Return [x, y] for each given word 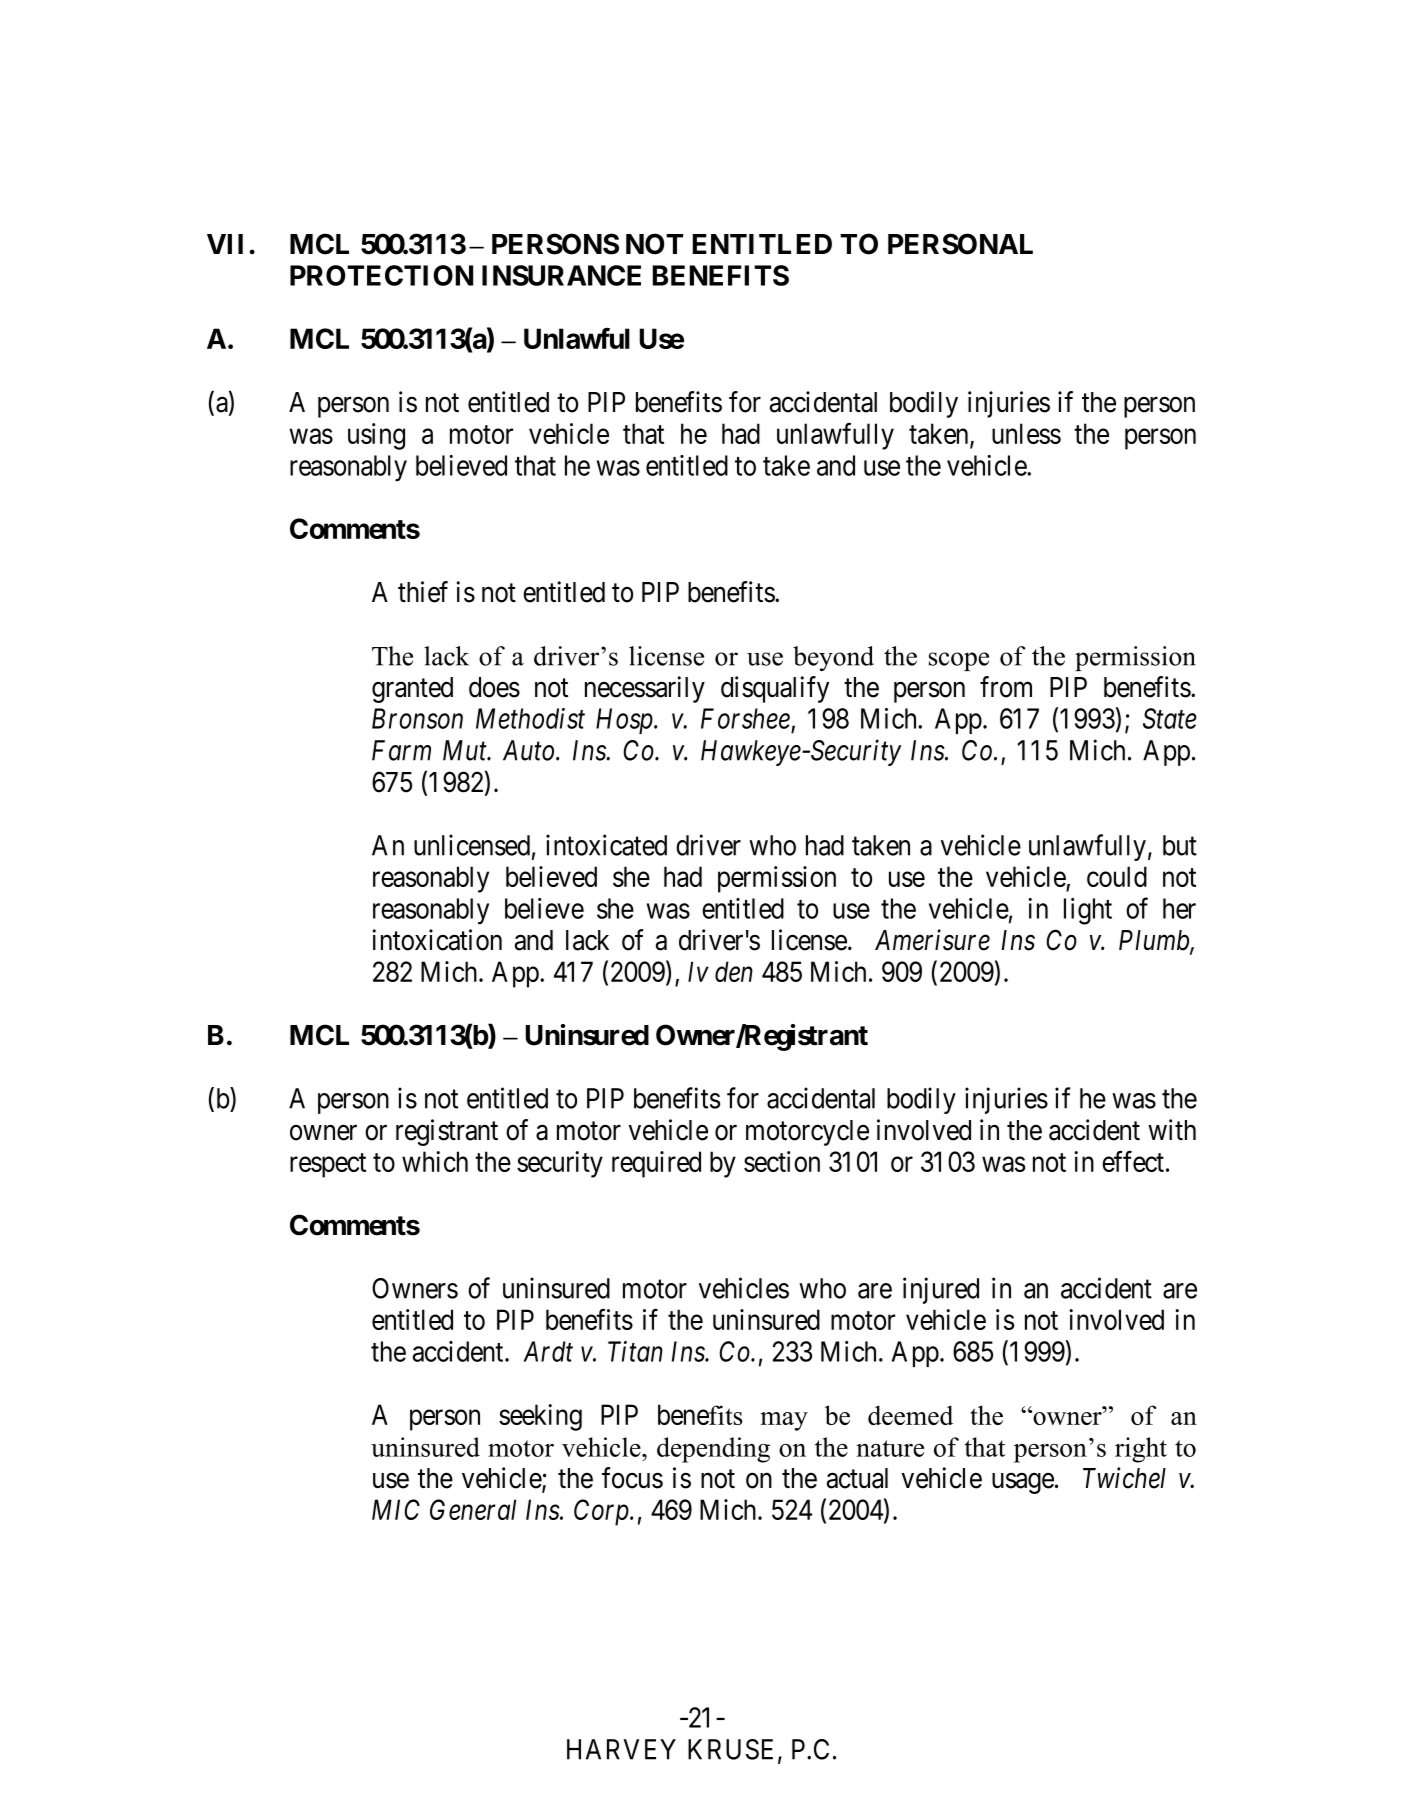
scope [959, 661]
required [656, 1164]
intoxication [437, 940]
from [1006, 687]
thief [423, 592]
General [473, 1509]
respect [328, 1165]
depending [713, 1450]
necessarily [645, 689]
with [1172, 1129]
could [1117, 876]
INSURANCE [561, 275]
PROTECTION [381, 275]
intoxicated [606, 845]
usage [1023, 1483]
